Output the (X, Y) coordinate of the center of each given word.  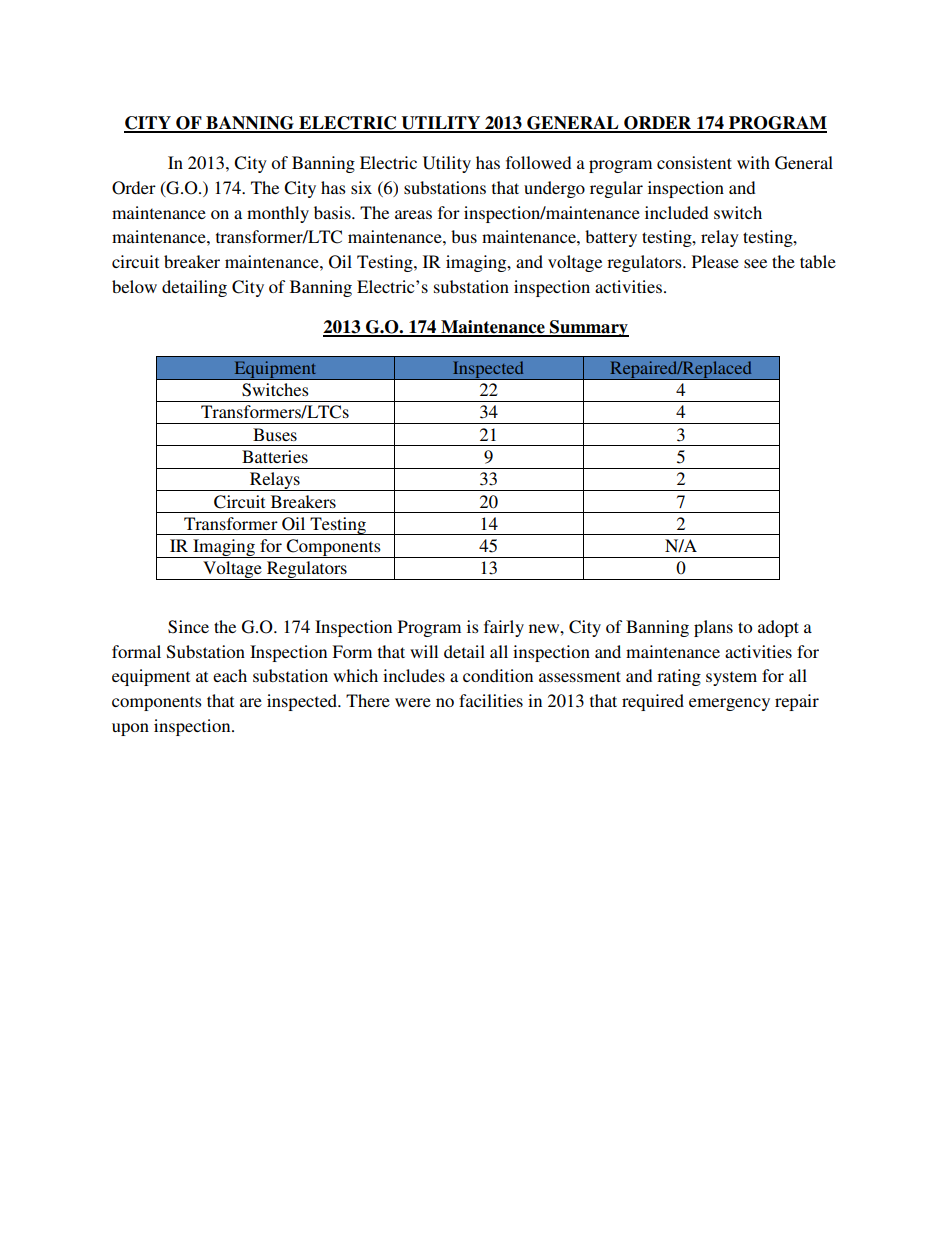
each (230, 675)
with (753, 162)
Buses (275, 434)
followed (538, 162)
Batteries (275, 456)
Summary (588, 328)
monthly (278, 214)
